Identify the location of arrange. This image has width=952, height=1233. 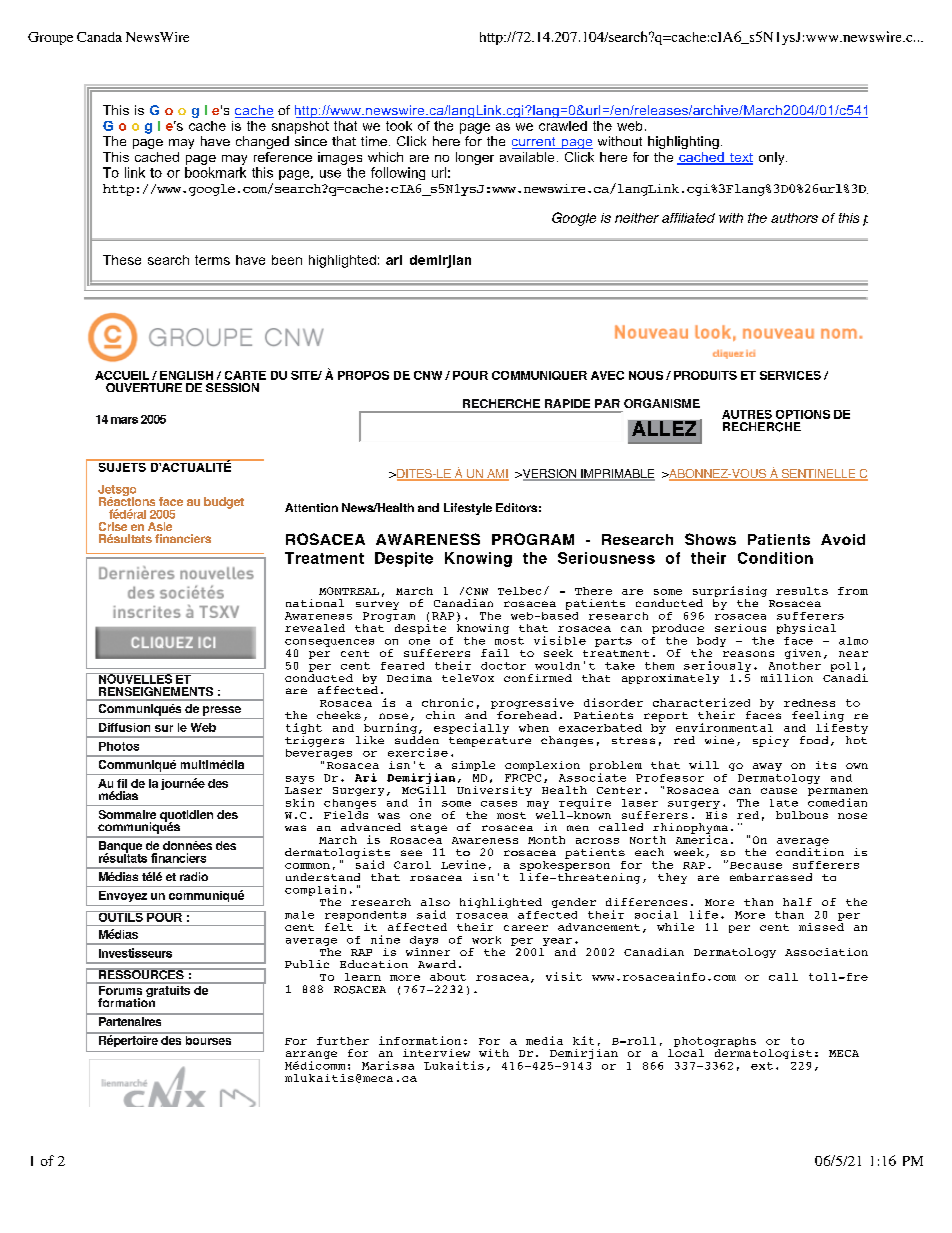
(311, 1056).
